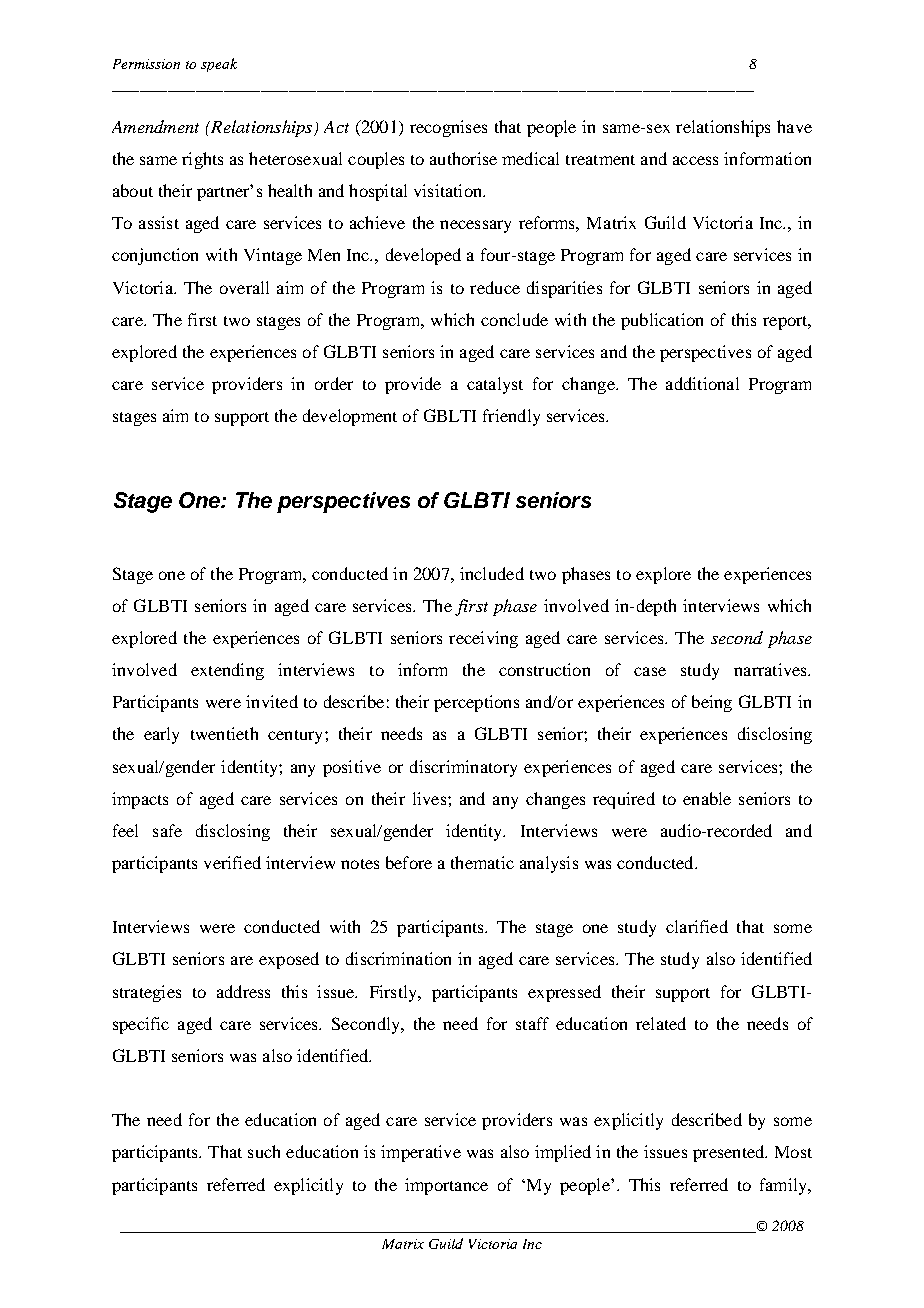  Describe the element at coordinates (350, 417) in the document. I see `development` at that location.
